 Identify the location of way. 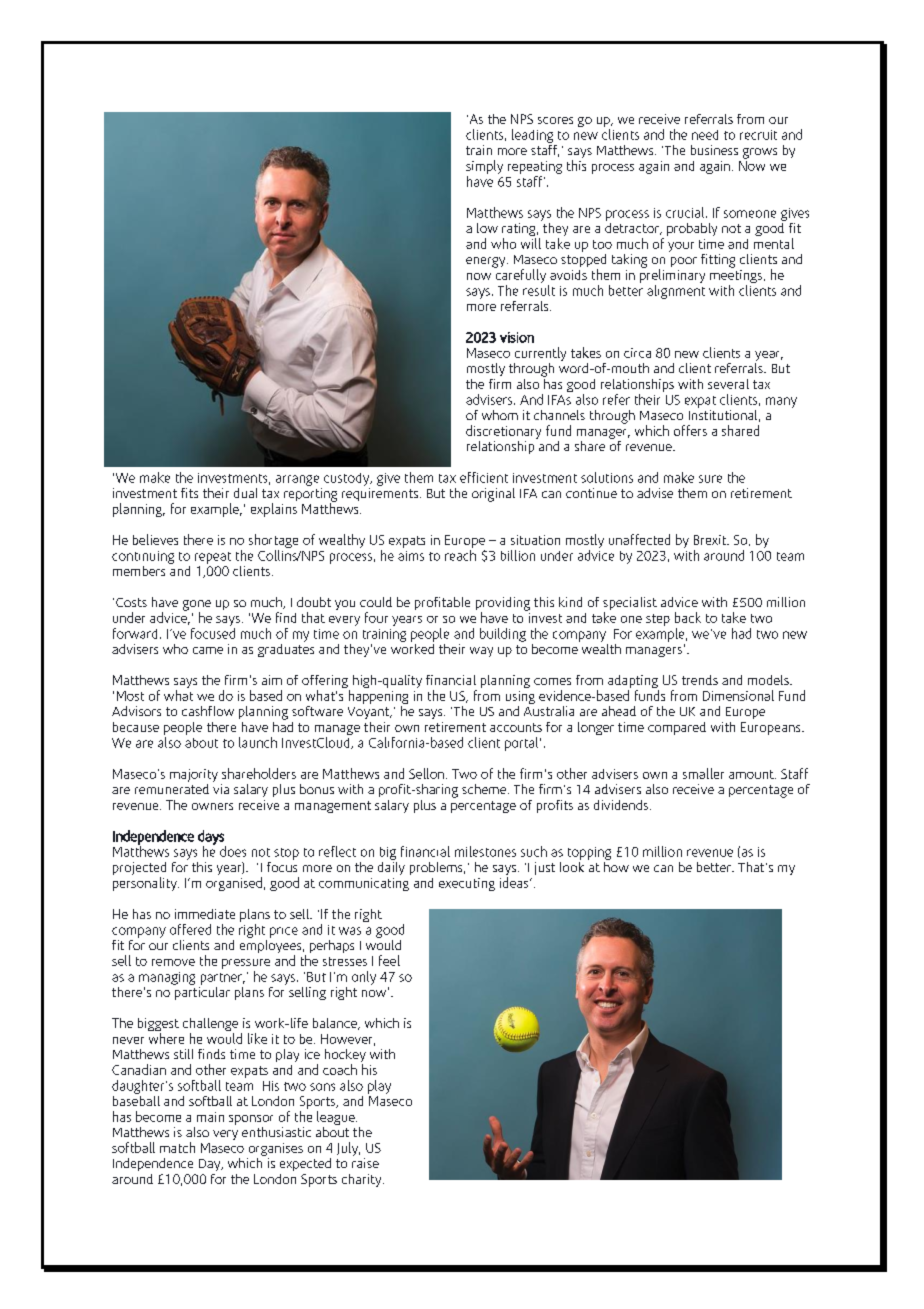
(481, 652).
